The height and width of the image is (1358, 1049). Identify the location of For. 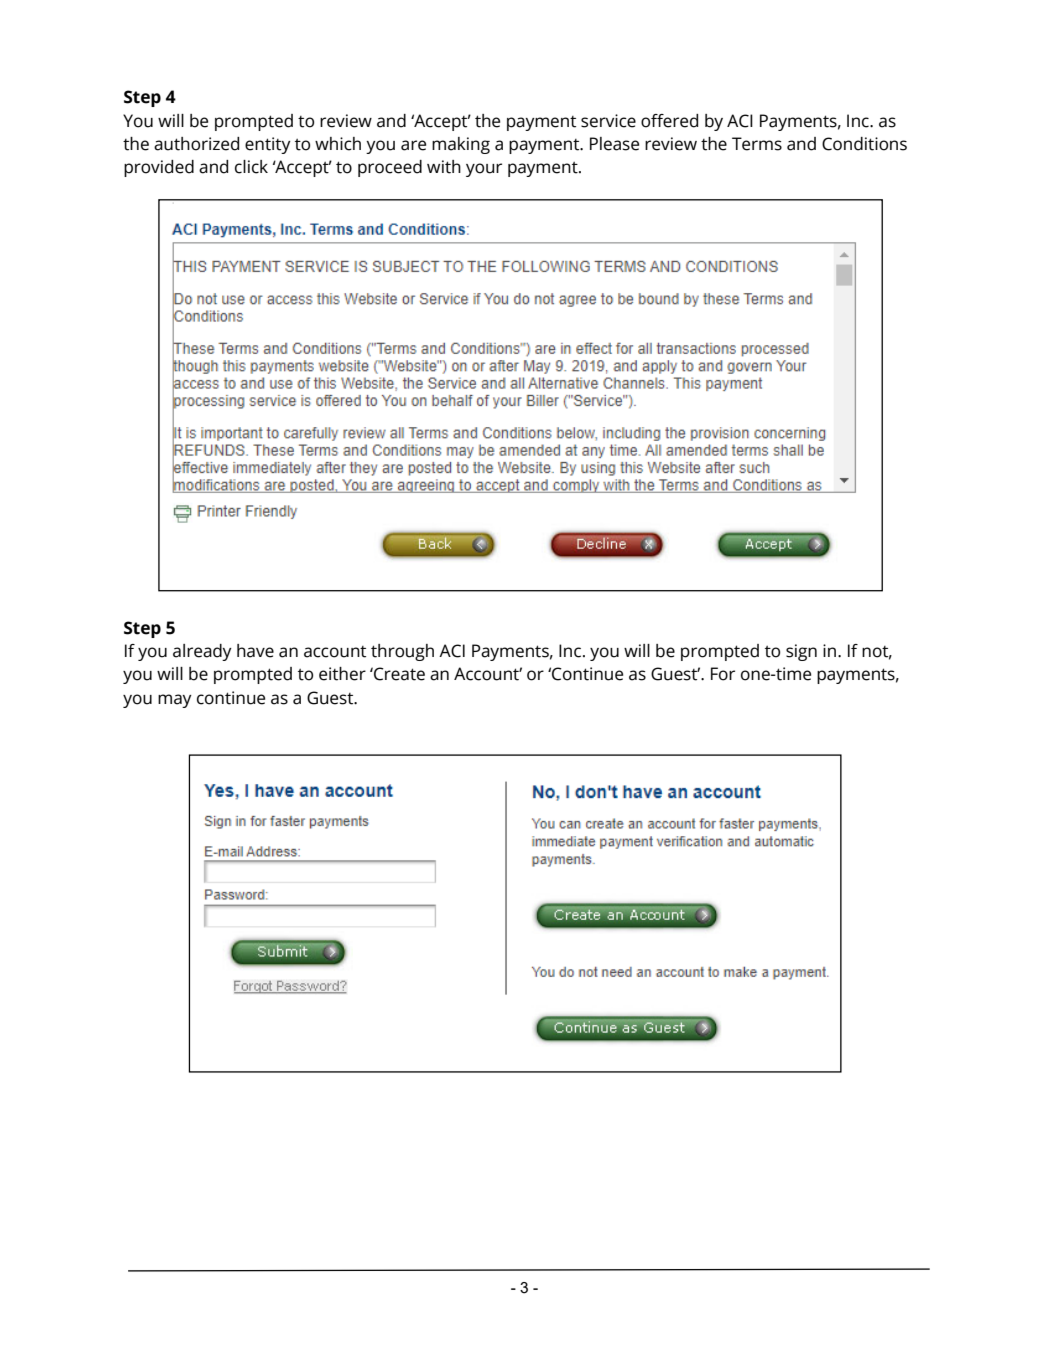
(723, 674).
